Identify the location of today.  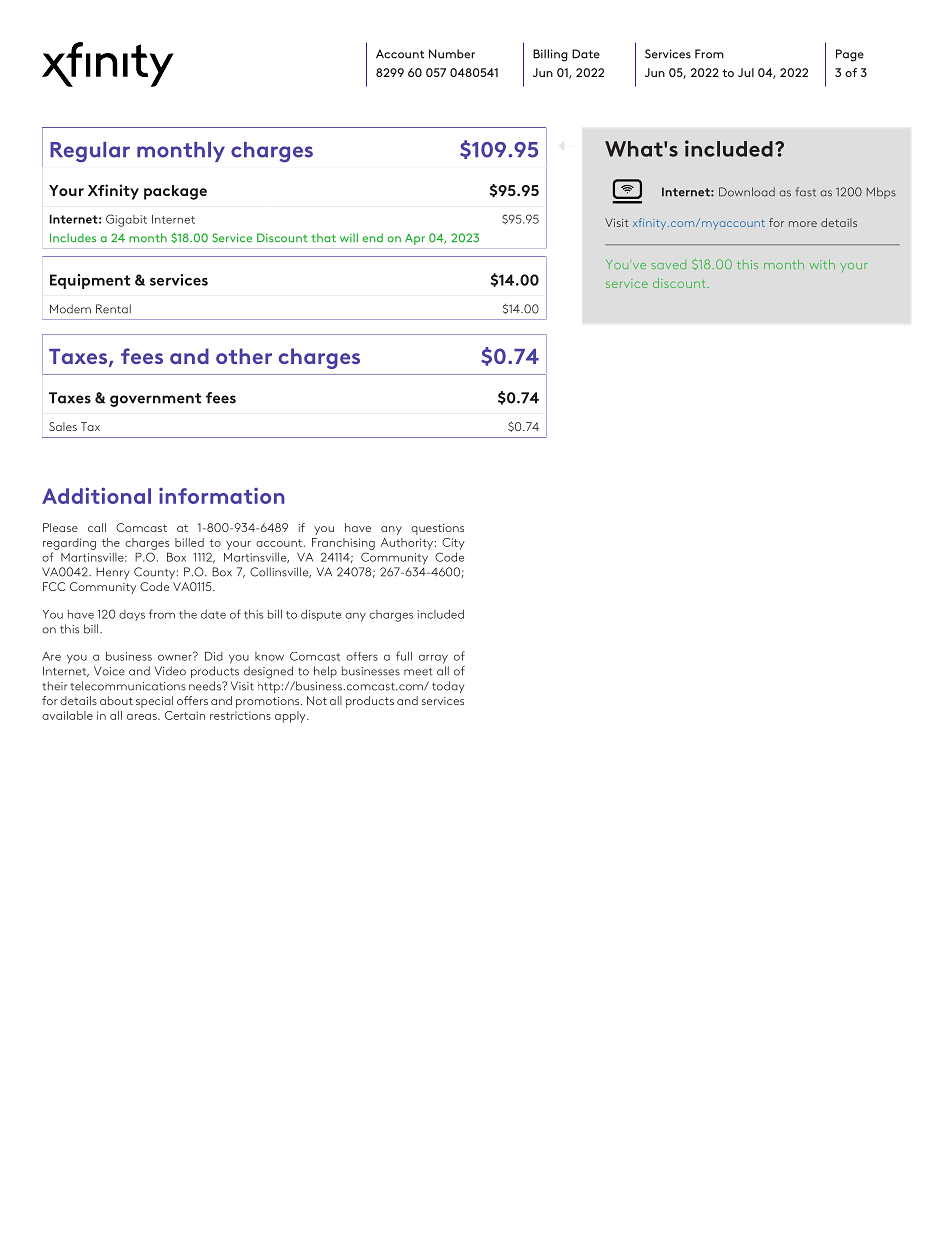
(448, 687).
